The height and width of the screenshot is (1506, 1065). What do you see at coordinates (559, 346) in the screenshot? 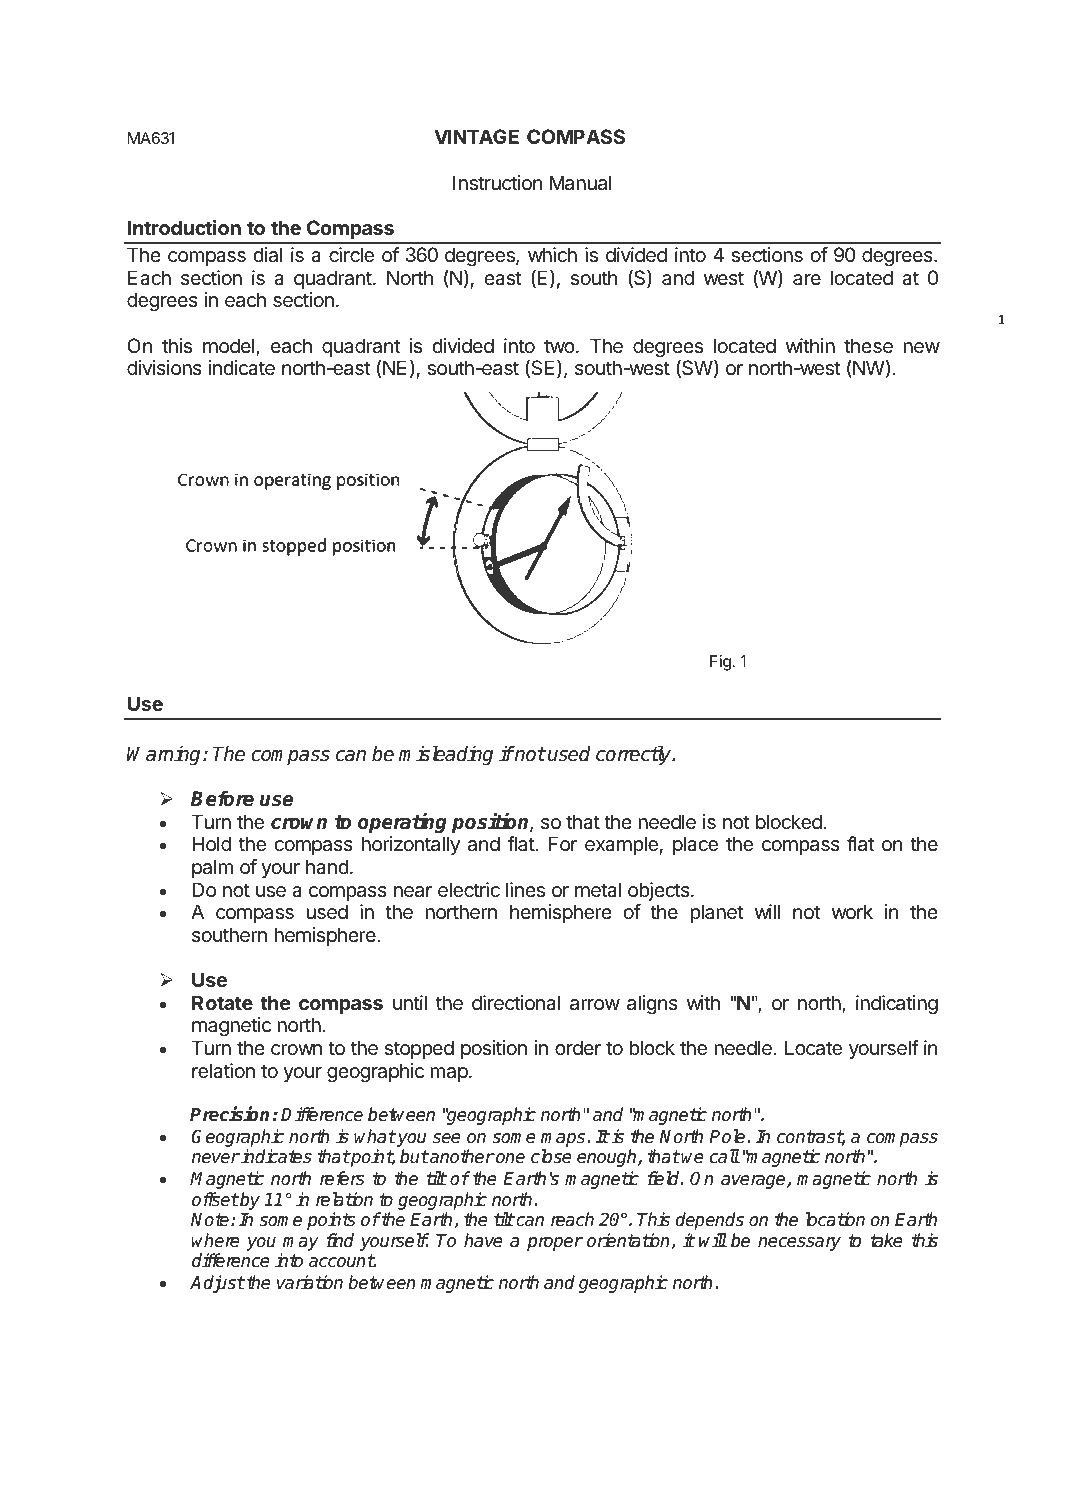
I see `two` at bounding box center [559, 346].
